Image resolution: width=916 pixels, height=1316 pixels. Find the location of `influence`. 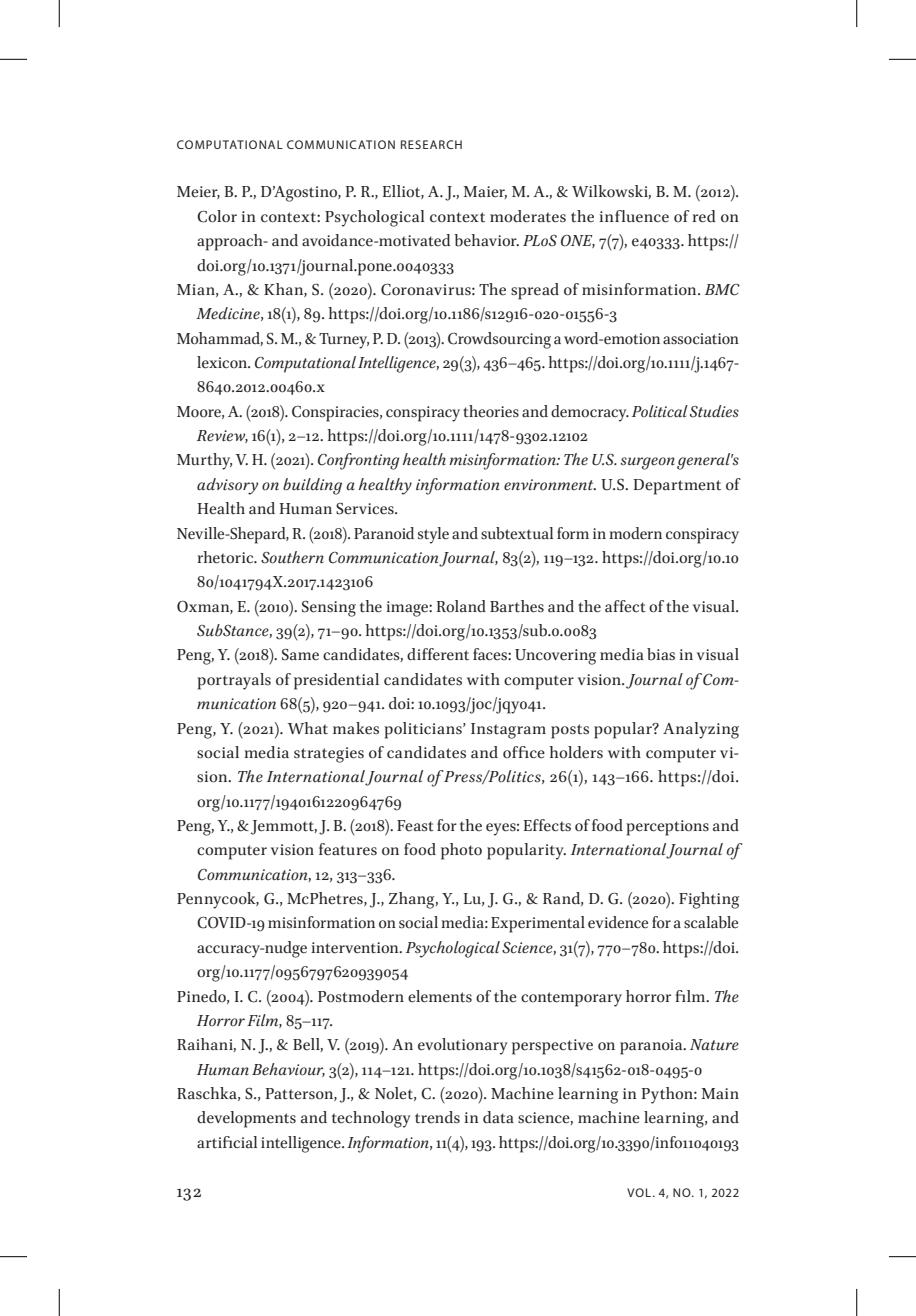

influence is located at coordinates (634, 216).
